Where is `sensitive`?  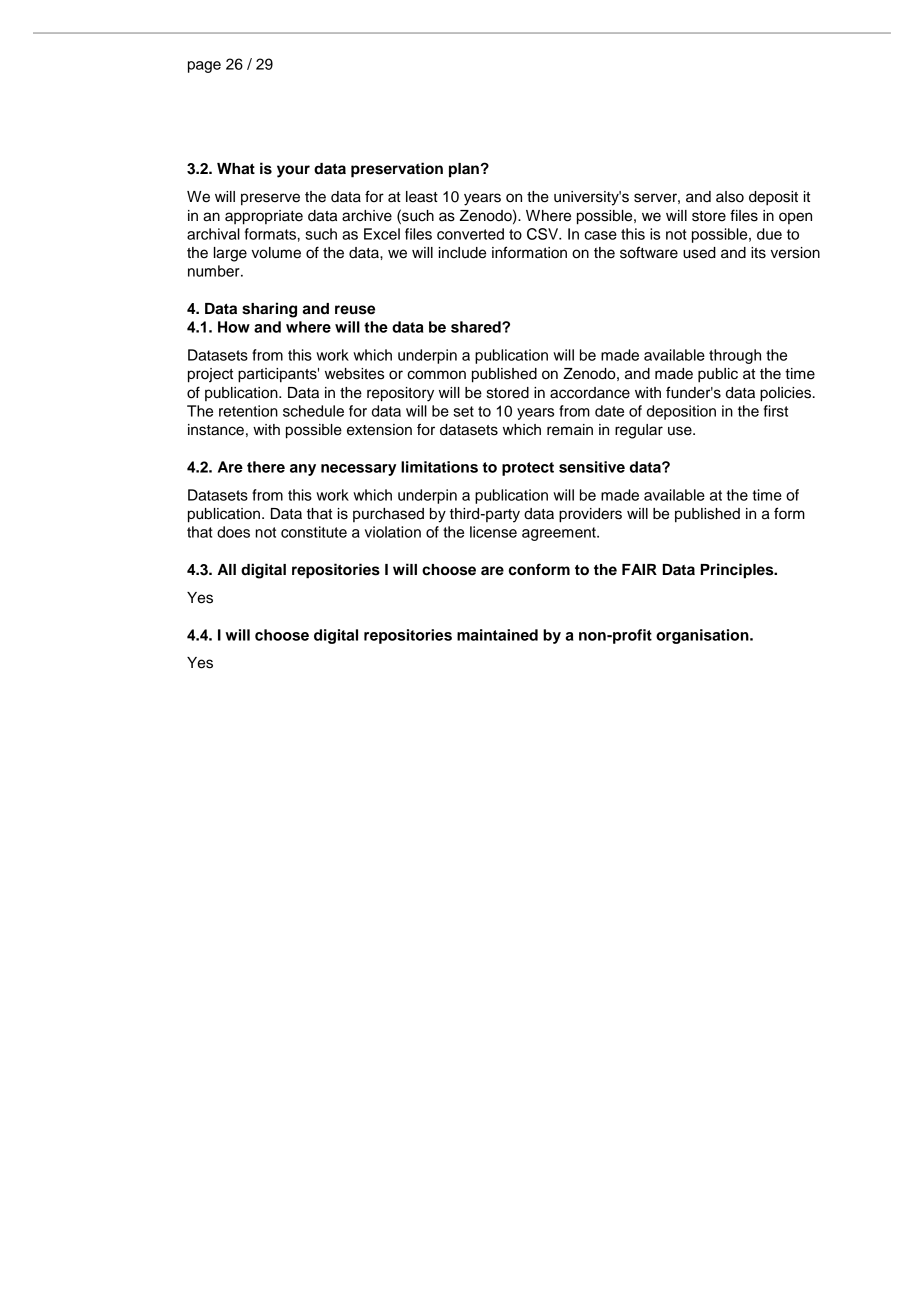
sensitive is located at coordinates (592, 467).
